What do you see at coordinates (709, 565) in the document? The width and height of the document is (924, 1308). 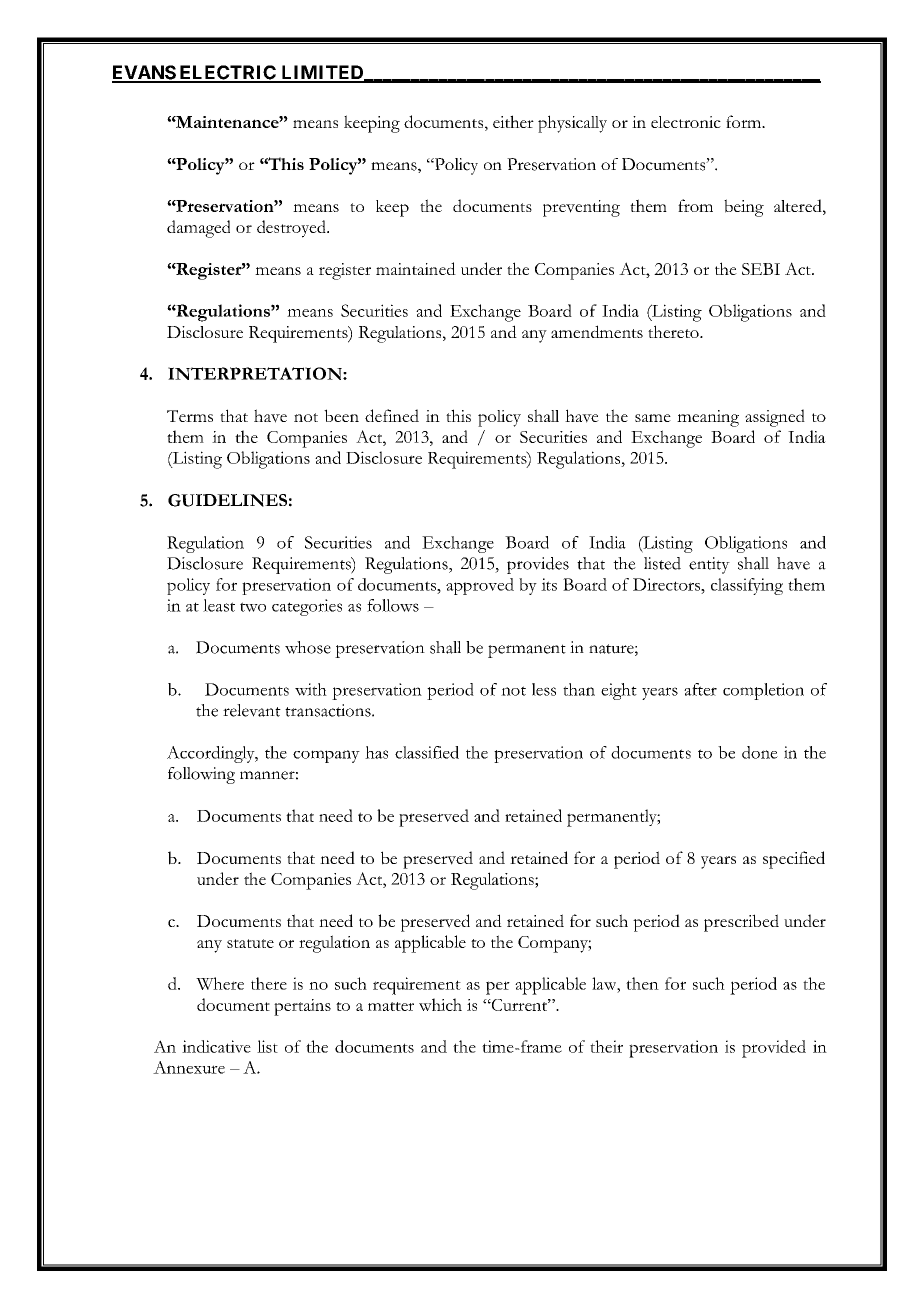 I see `entity` at bounding box center [709, 565].
